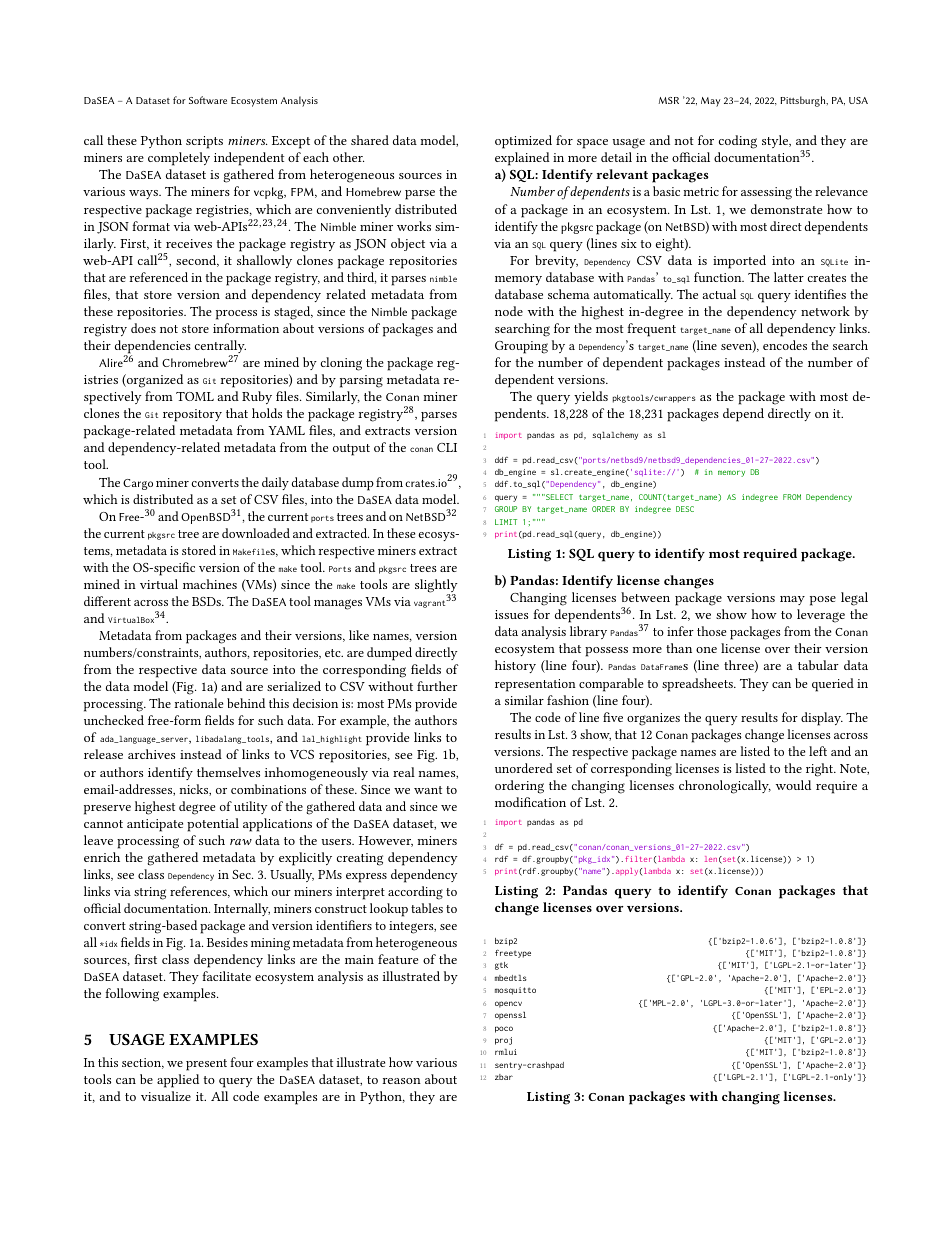 This screenshot has height=1233, width=952. What do you see at coordinates (210, 584) in the screenshot?
I see `machines` at bounding box center [210, 584].
